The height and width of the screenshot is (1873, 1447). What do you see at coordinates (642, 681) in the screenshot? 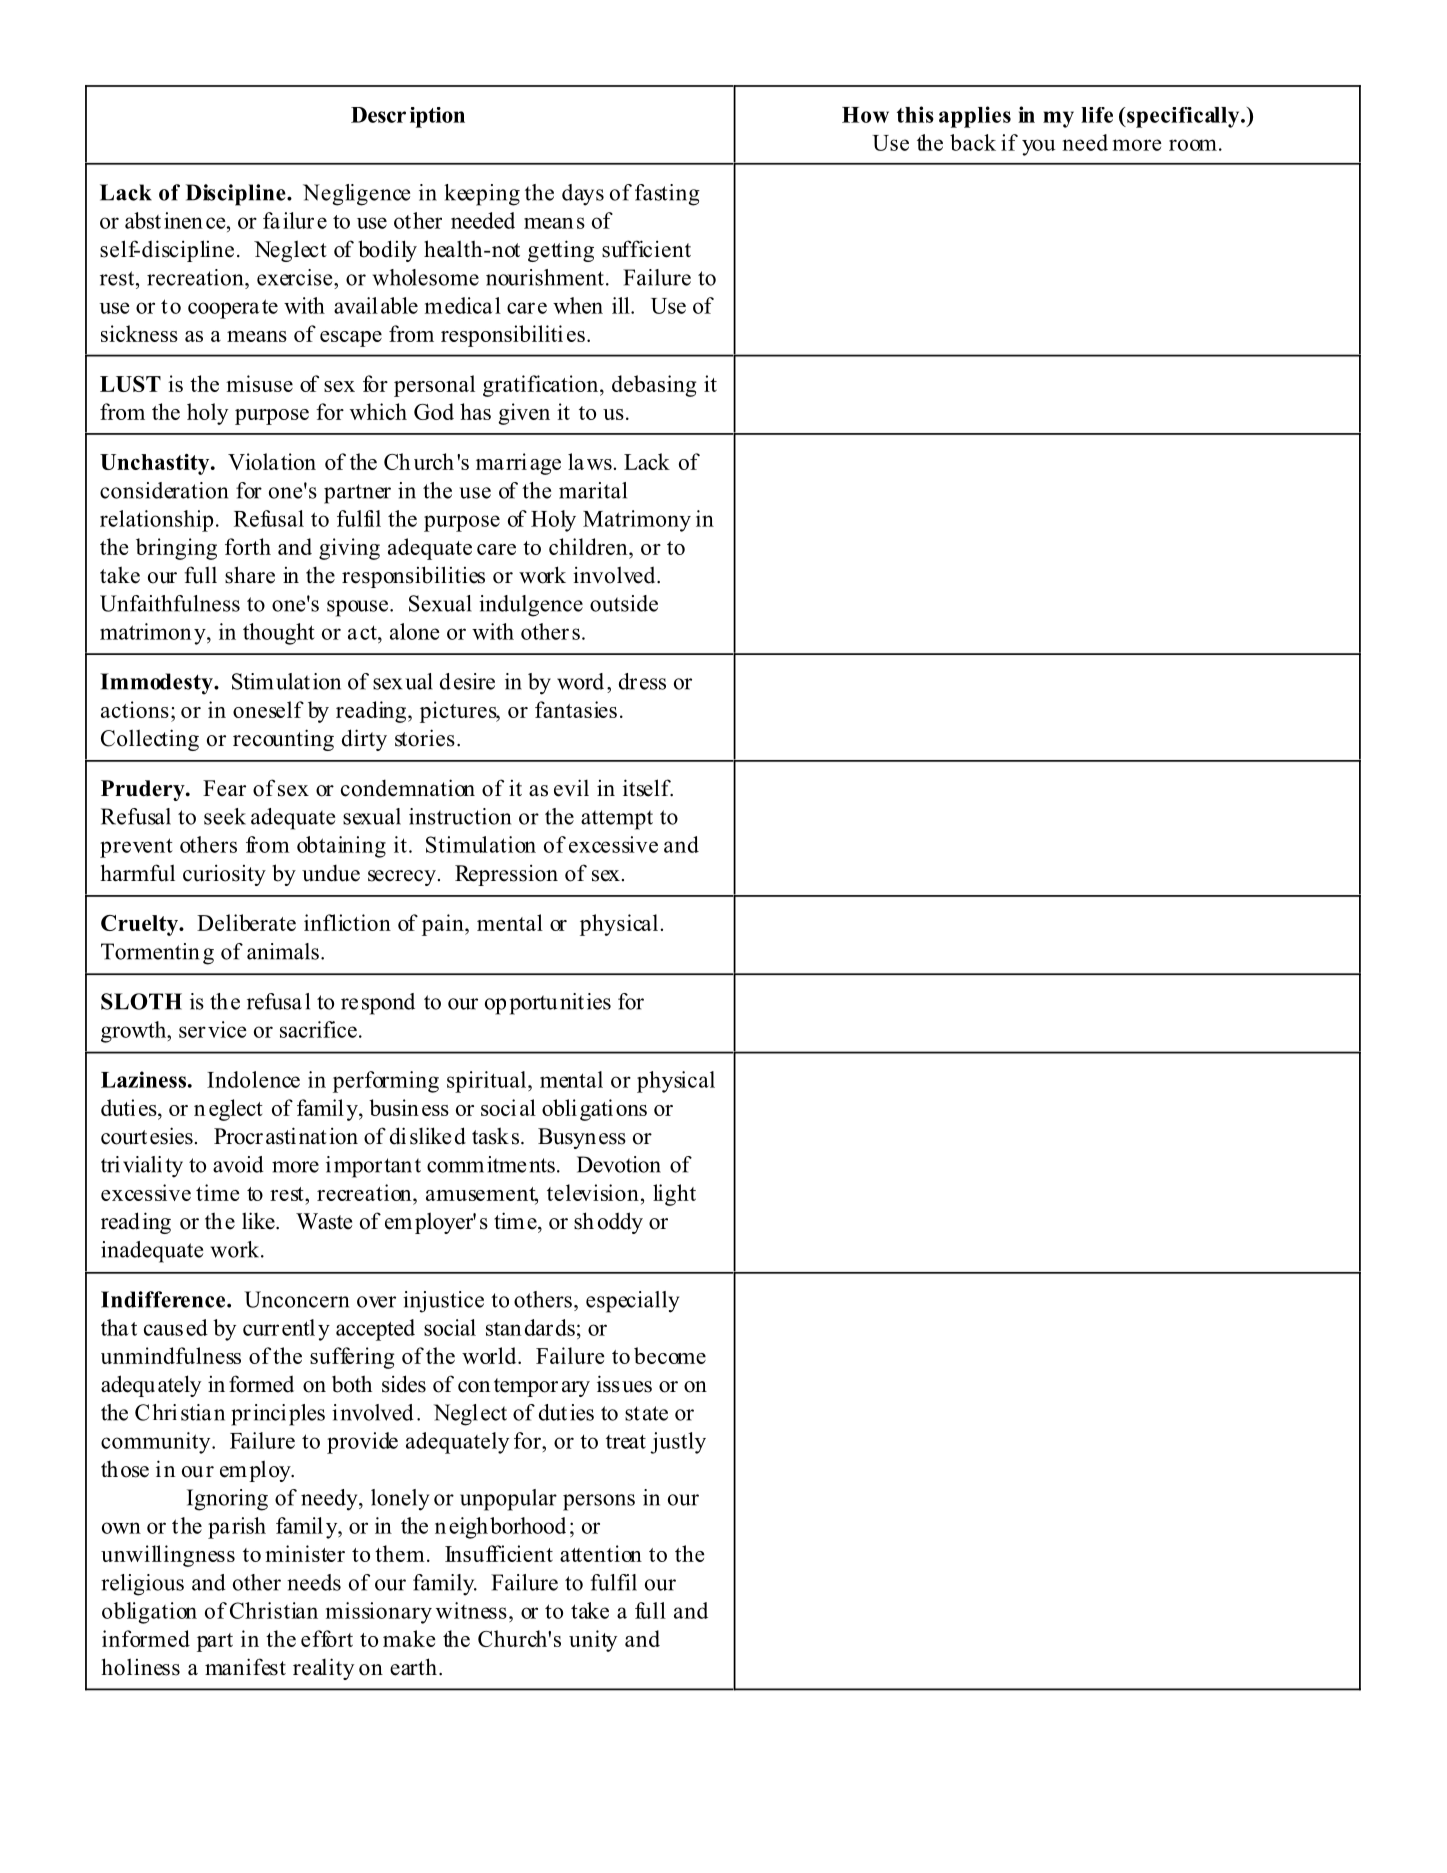
I see `dress` at bounding box center [642, 681].
